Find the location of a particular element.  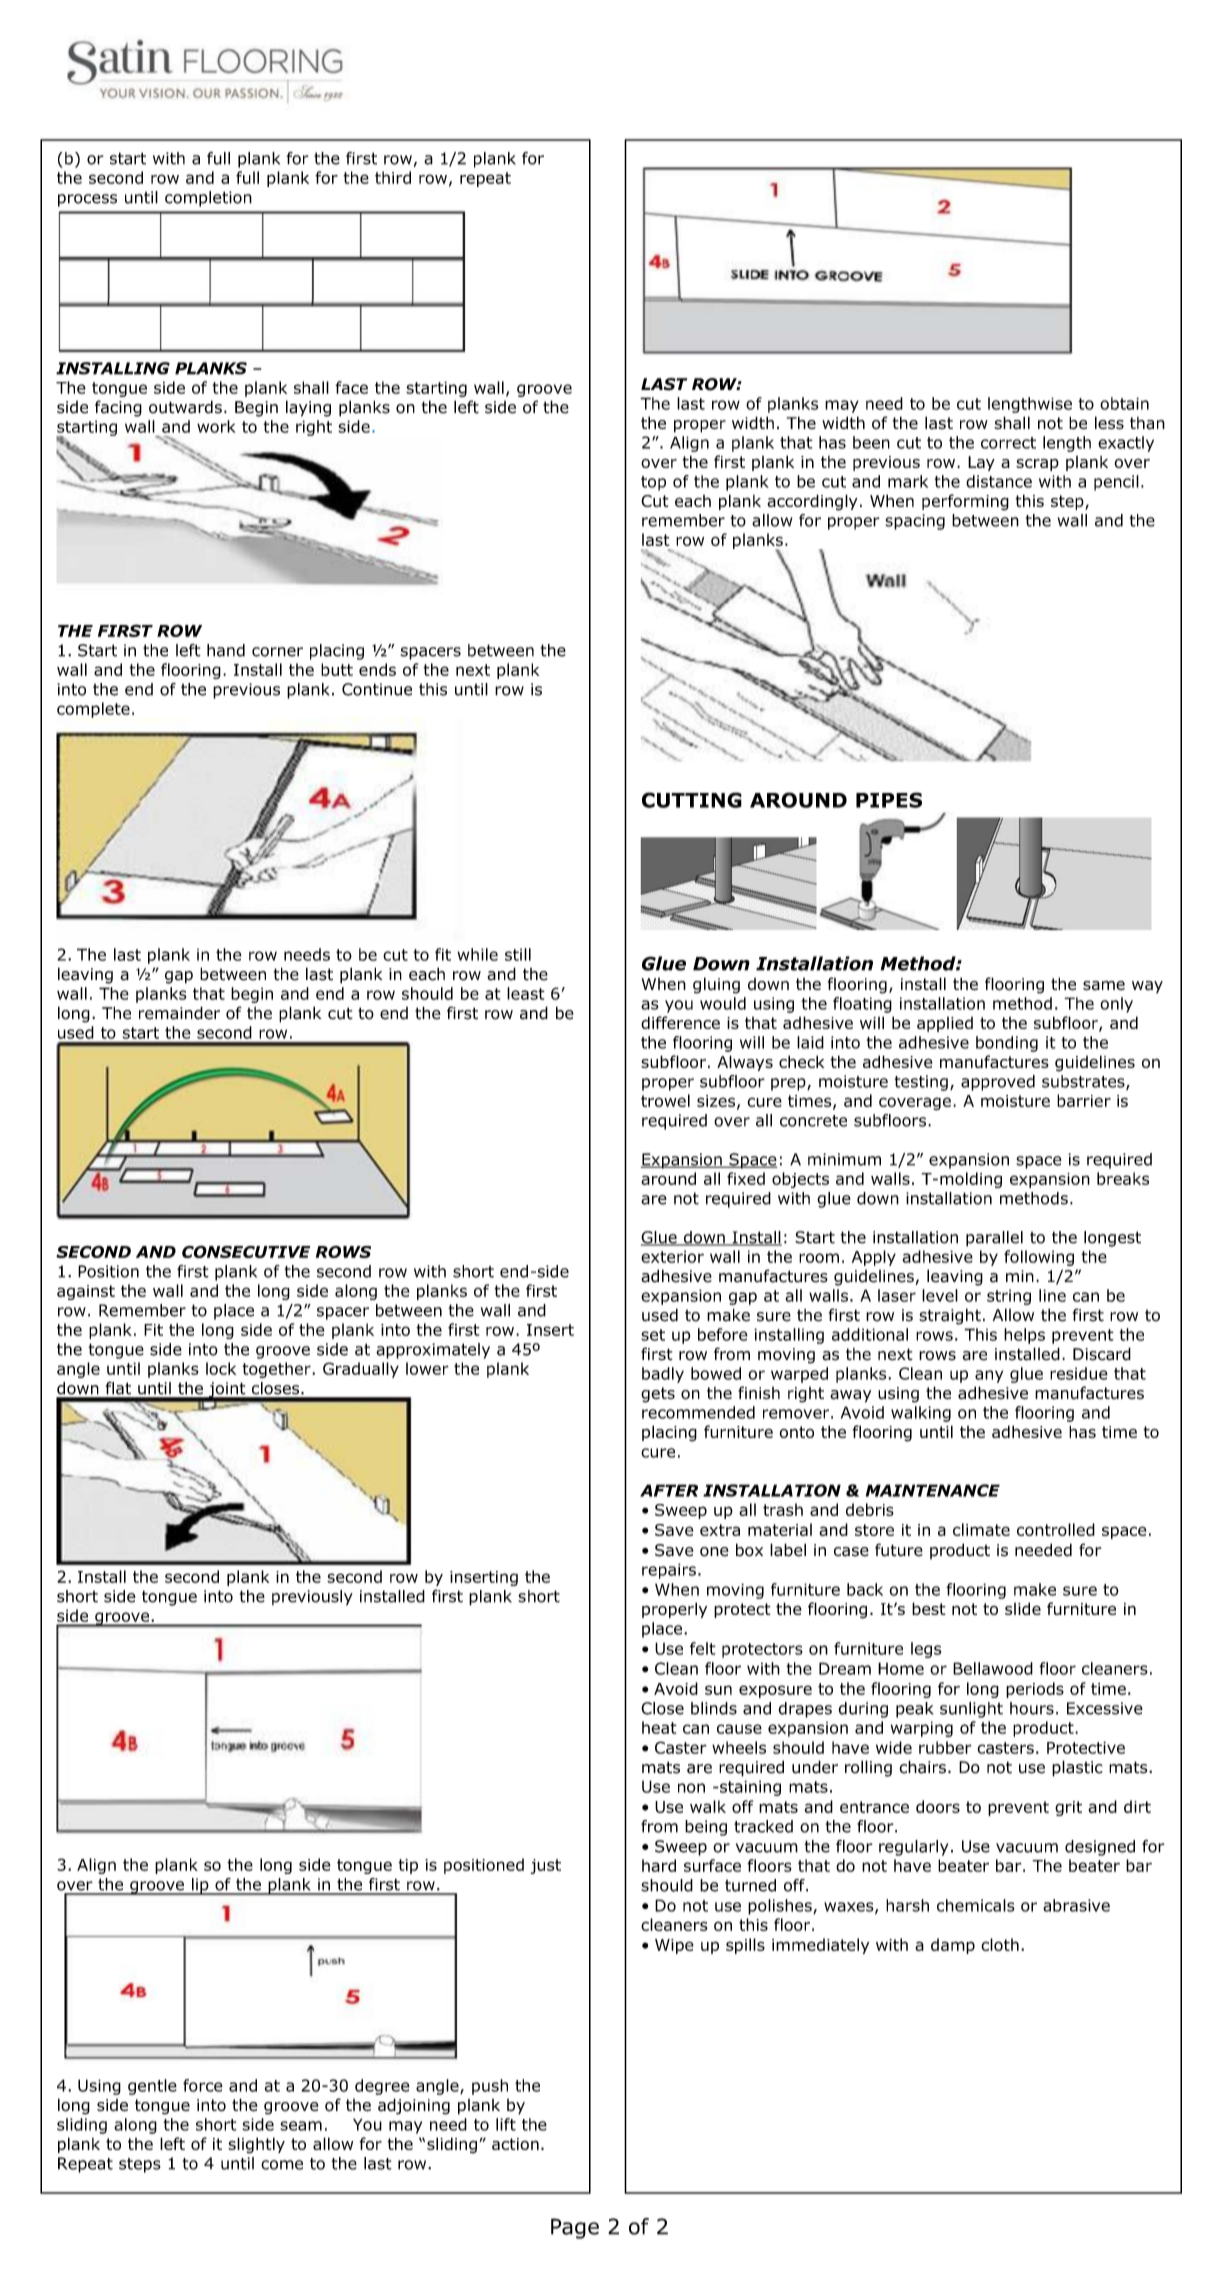

CUTTING is located at coordinates (692, 800).
